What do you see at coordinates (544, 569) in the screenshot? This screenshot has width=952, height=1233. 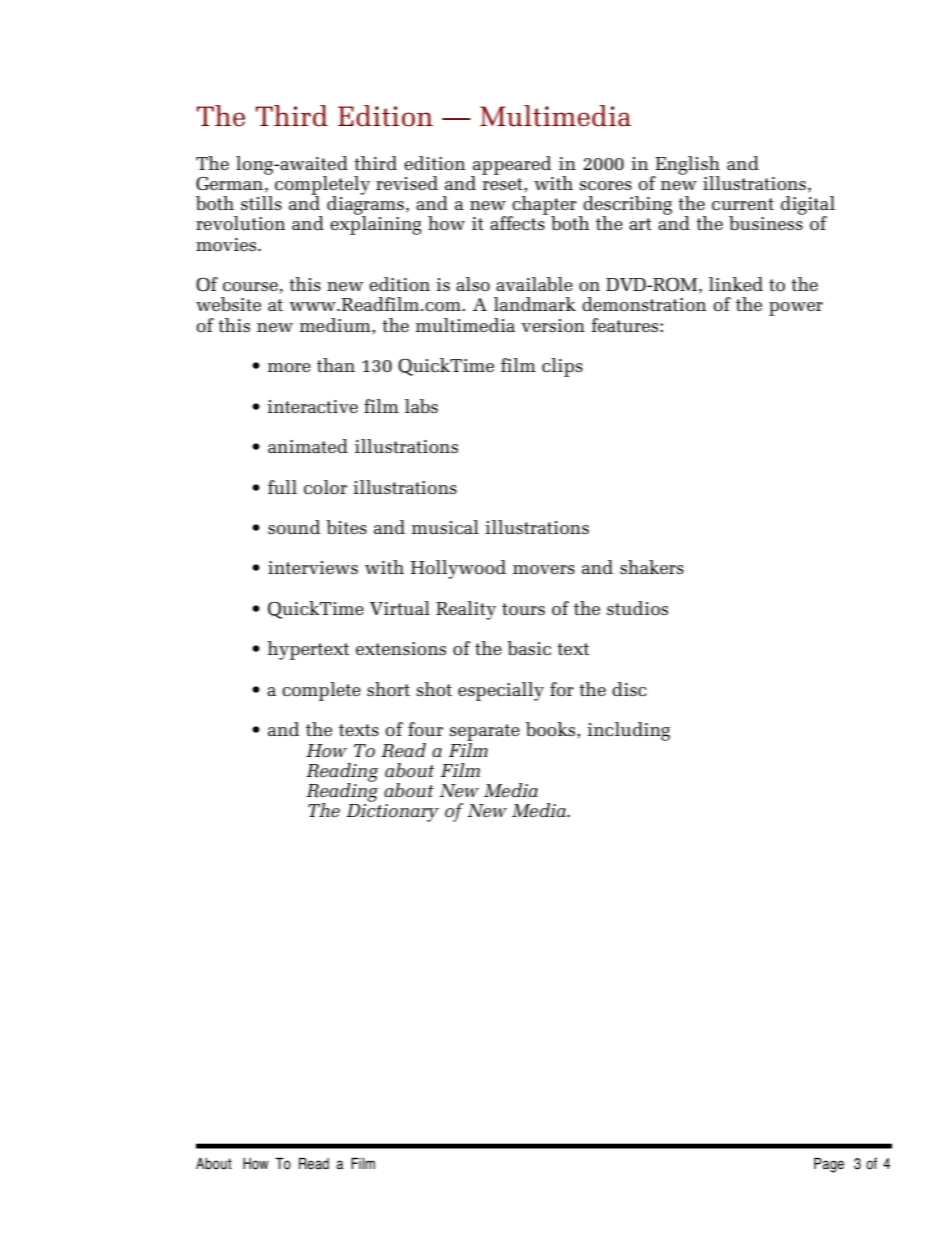 I see `movers` at bounding box center [544, 569].
